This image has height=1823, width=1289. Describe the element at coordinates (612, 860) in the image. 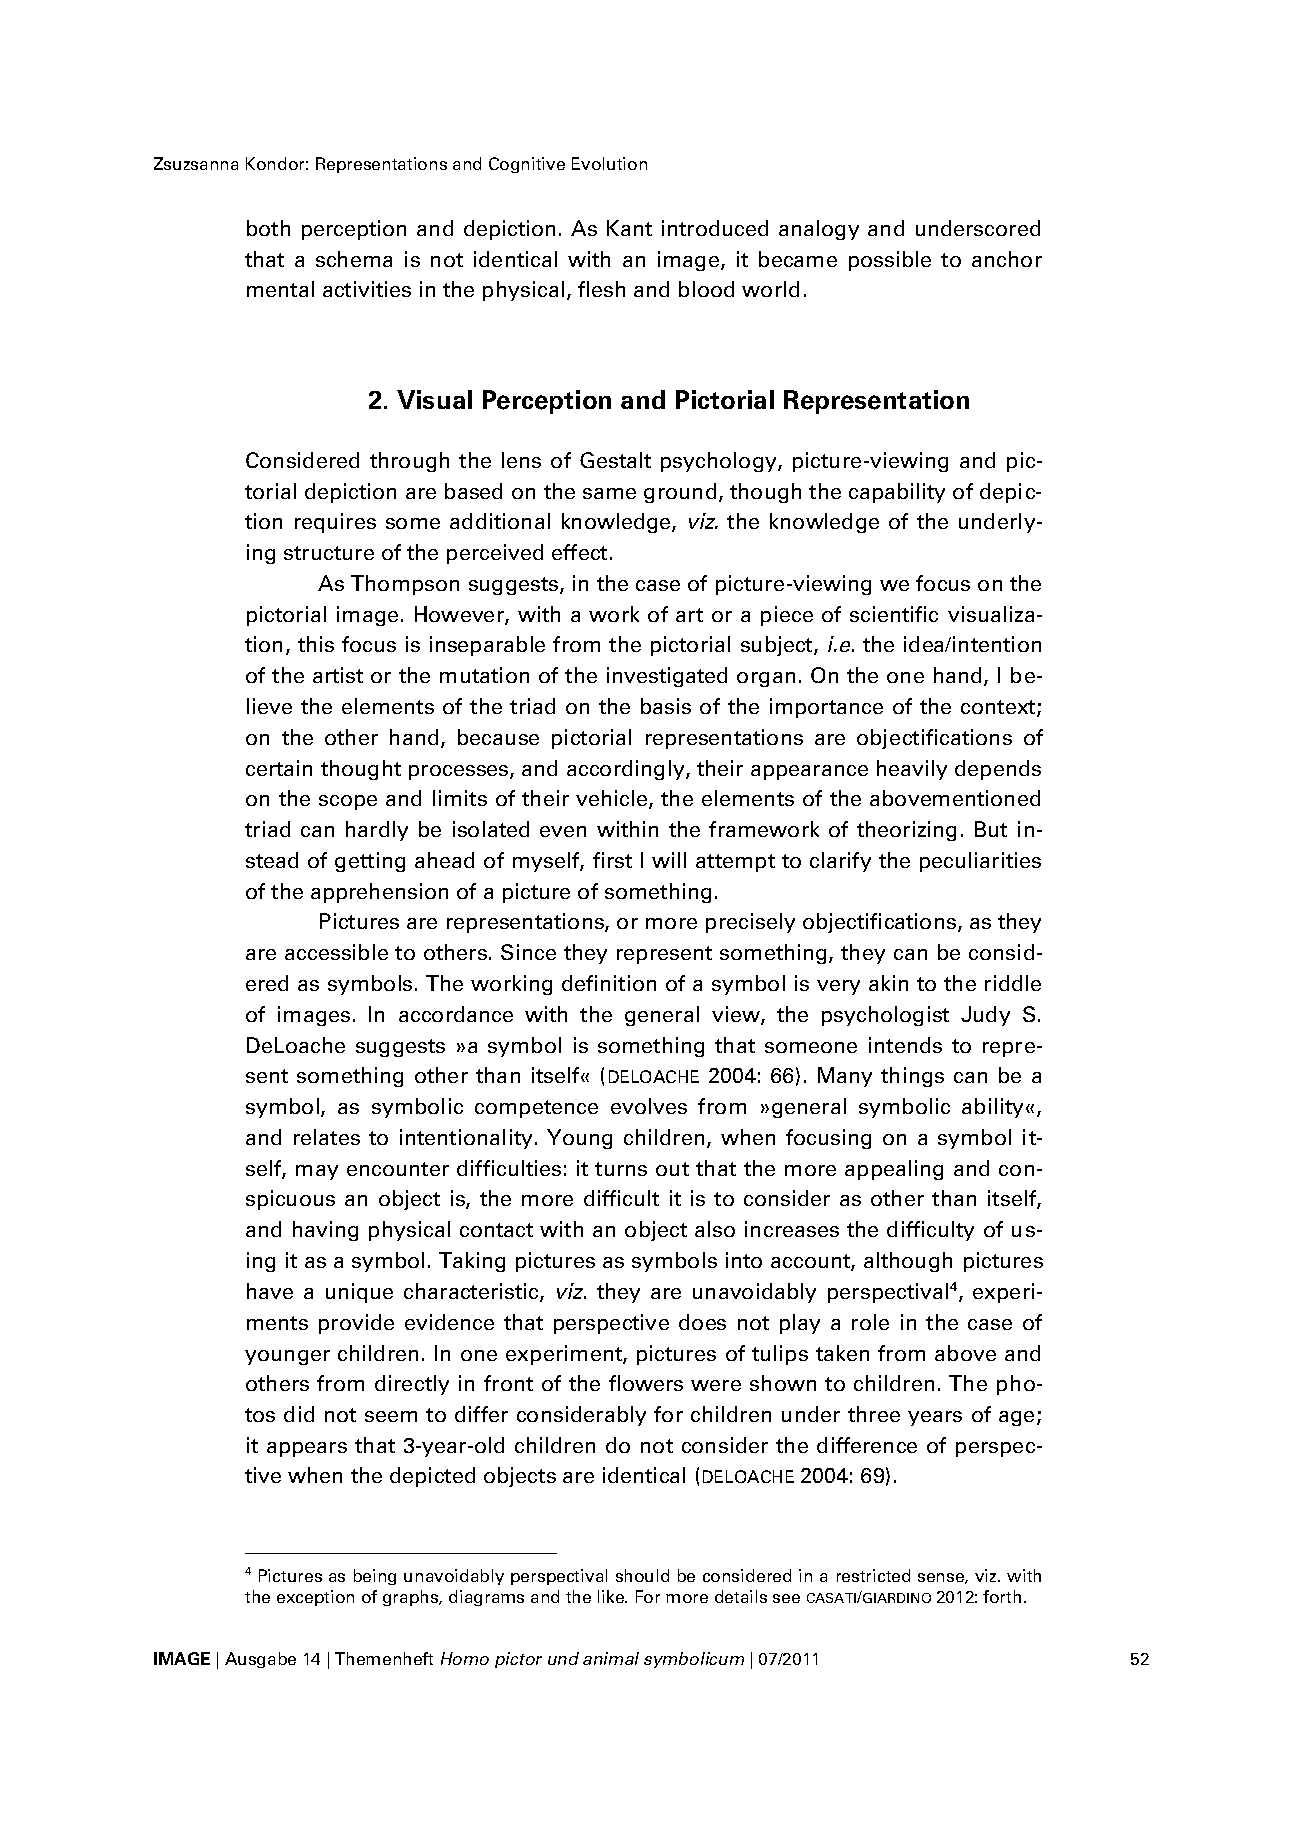

I see `first` at that location.
